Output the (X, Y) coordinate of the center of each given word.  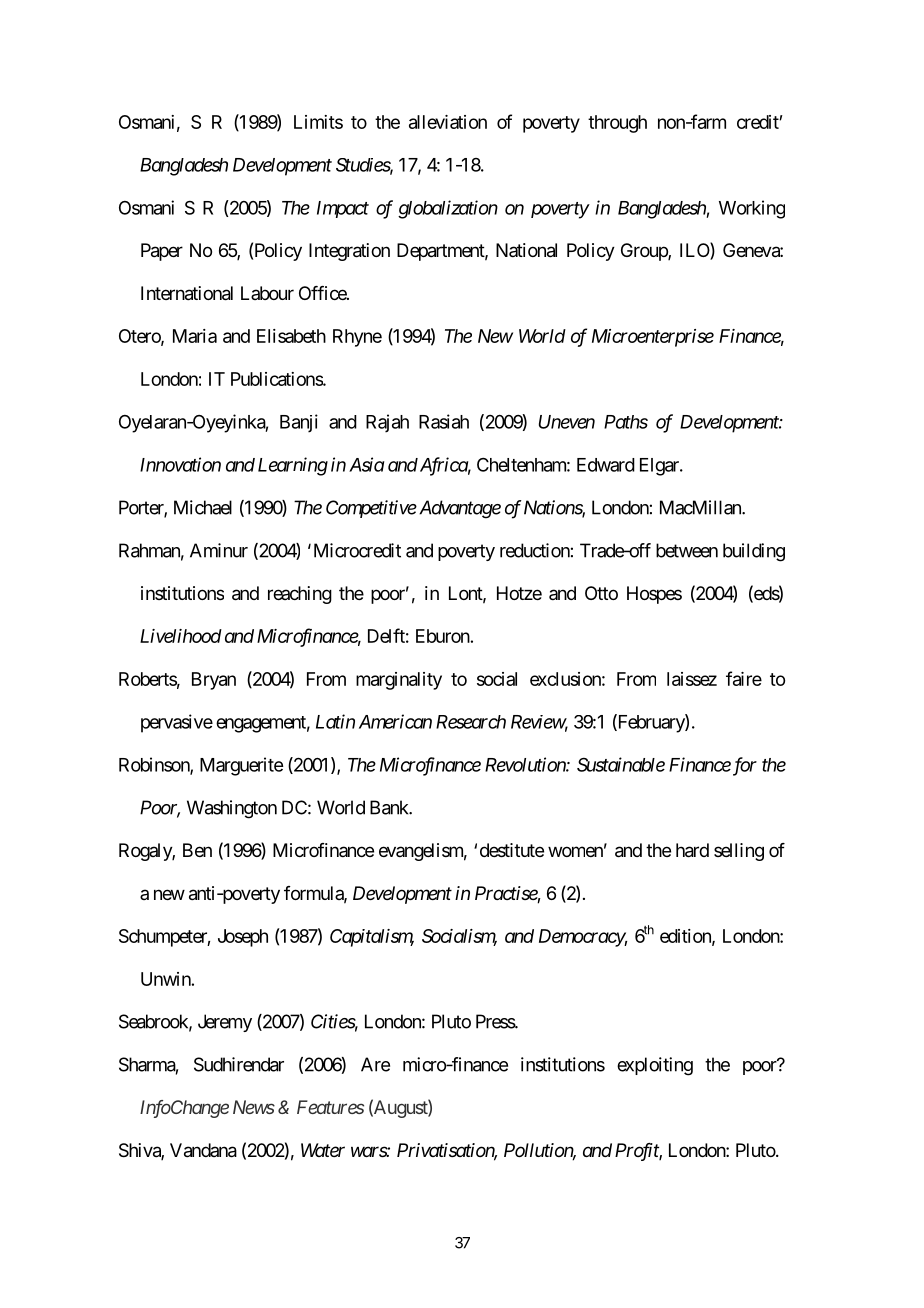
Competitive (371, 509)
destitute (512, 850)
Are (375, 1064)
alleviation (448, 122)
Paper (162, 252)
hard (692, 850)
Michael (203, 507)
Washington (232, 809)
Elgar (660, 467)
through (617, 124)
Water (323, 1150)
